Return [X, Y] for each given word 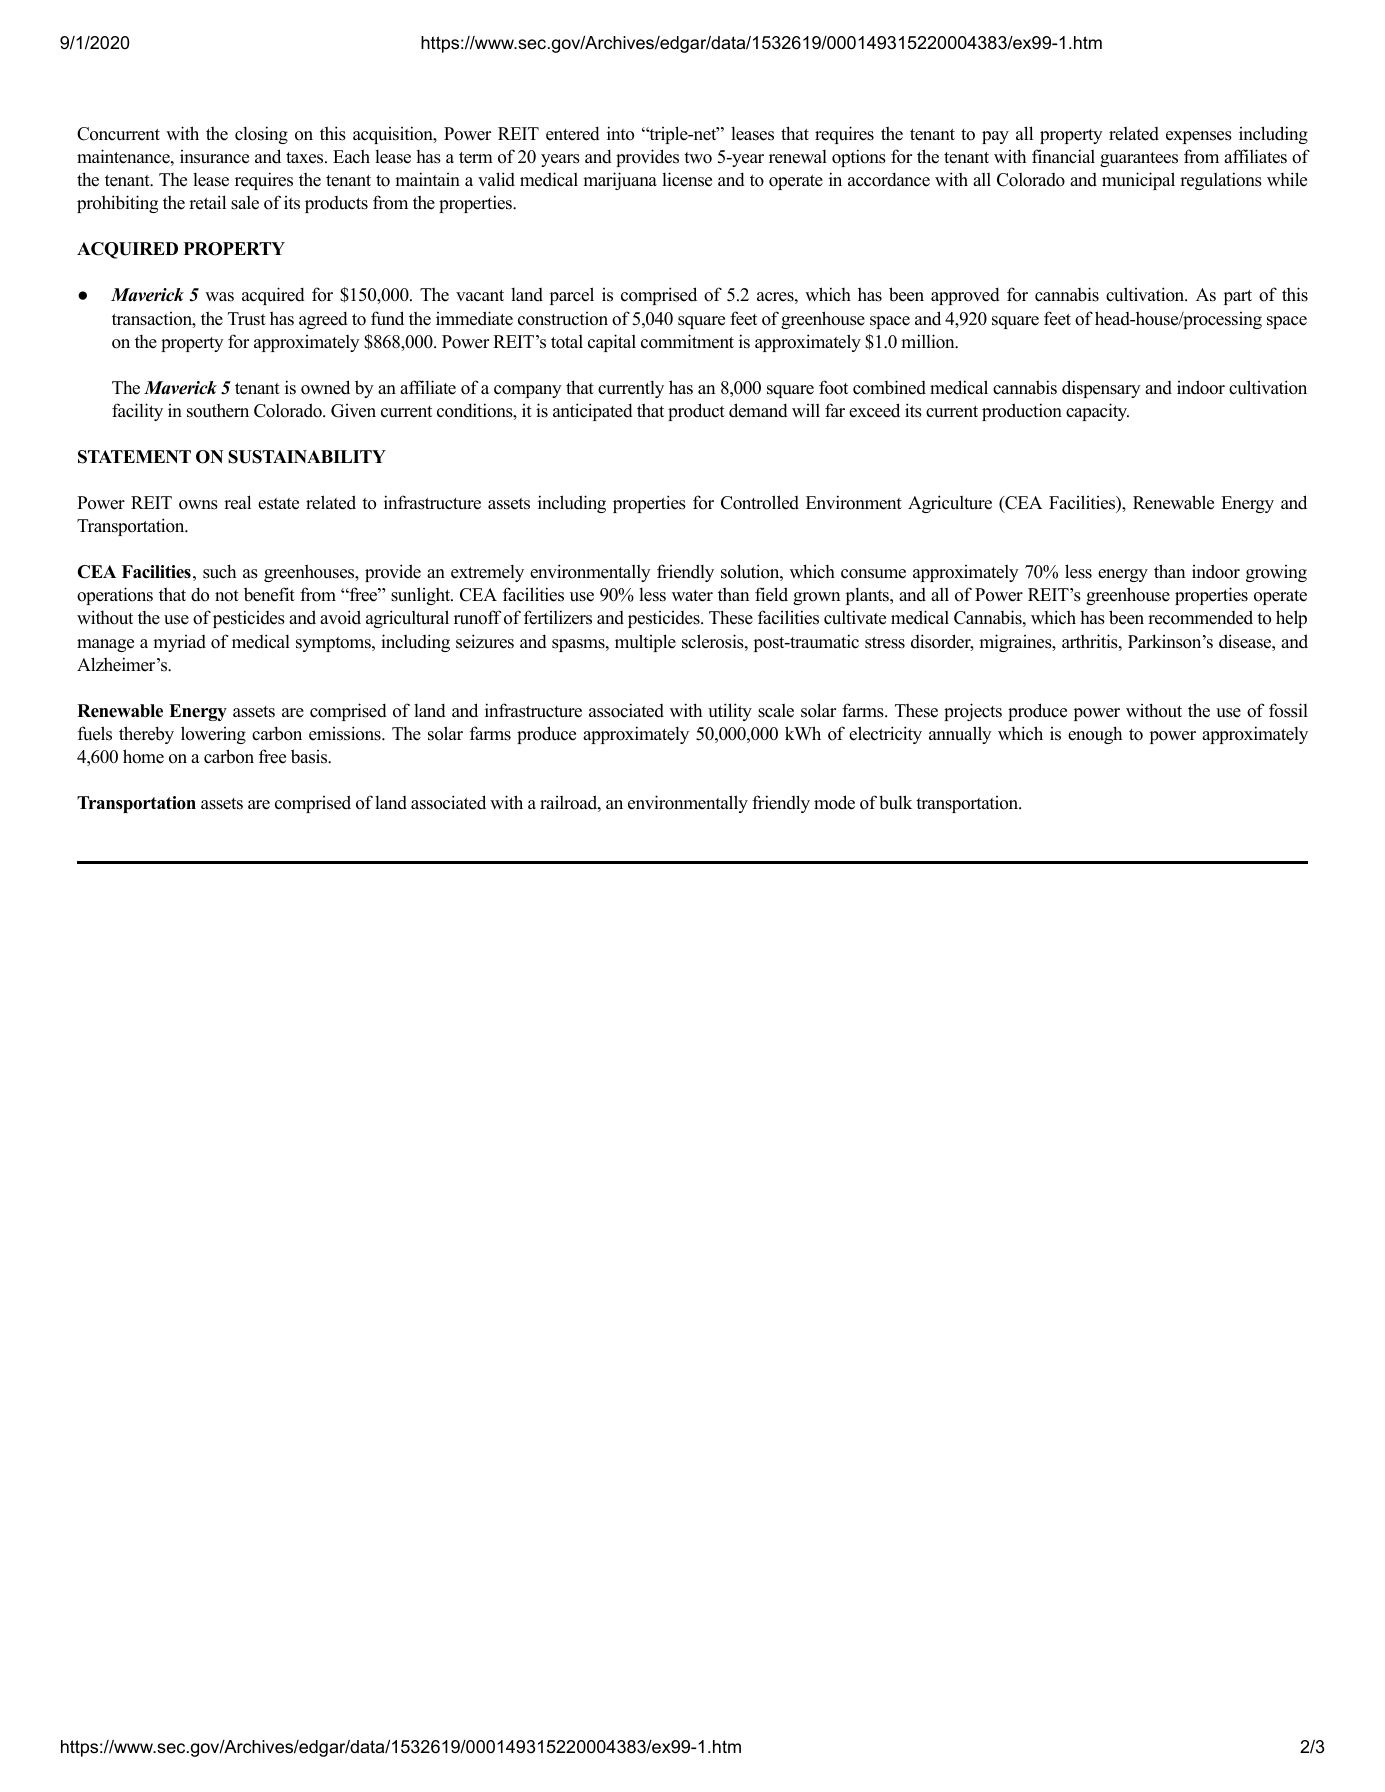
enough [1095, 735]
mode [834, 802]
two [698, 158]
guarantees [1139, 159]
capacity [1097, 412]
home [143, 756]
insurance [214, 157]
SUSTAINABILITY [307, 457]
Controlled [760, 502]
